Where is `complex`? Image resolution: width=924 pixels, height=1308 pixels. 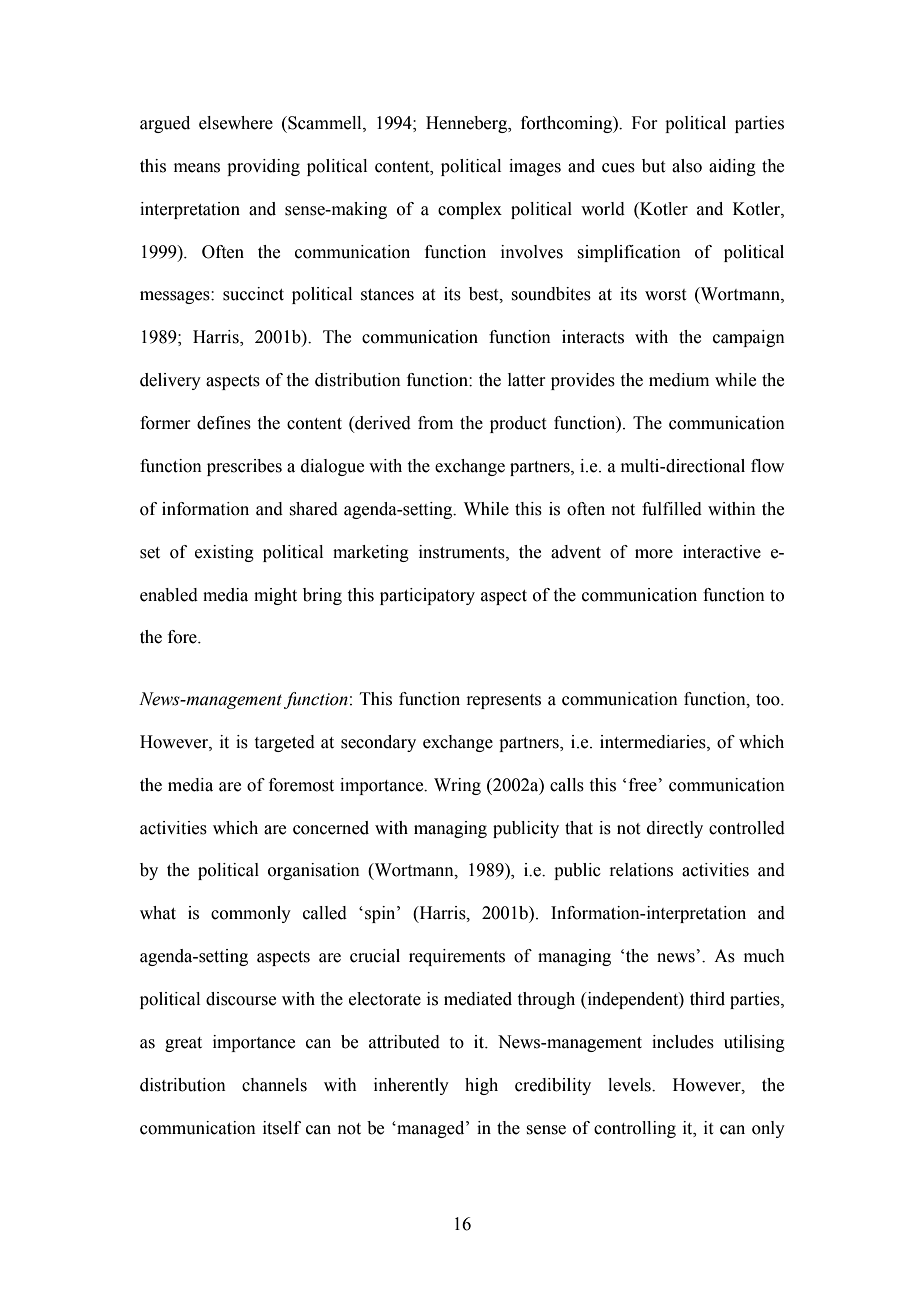 complex is located at coordinates (470, 210).
